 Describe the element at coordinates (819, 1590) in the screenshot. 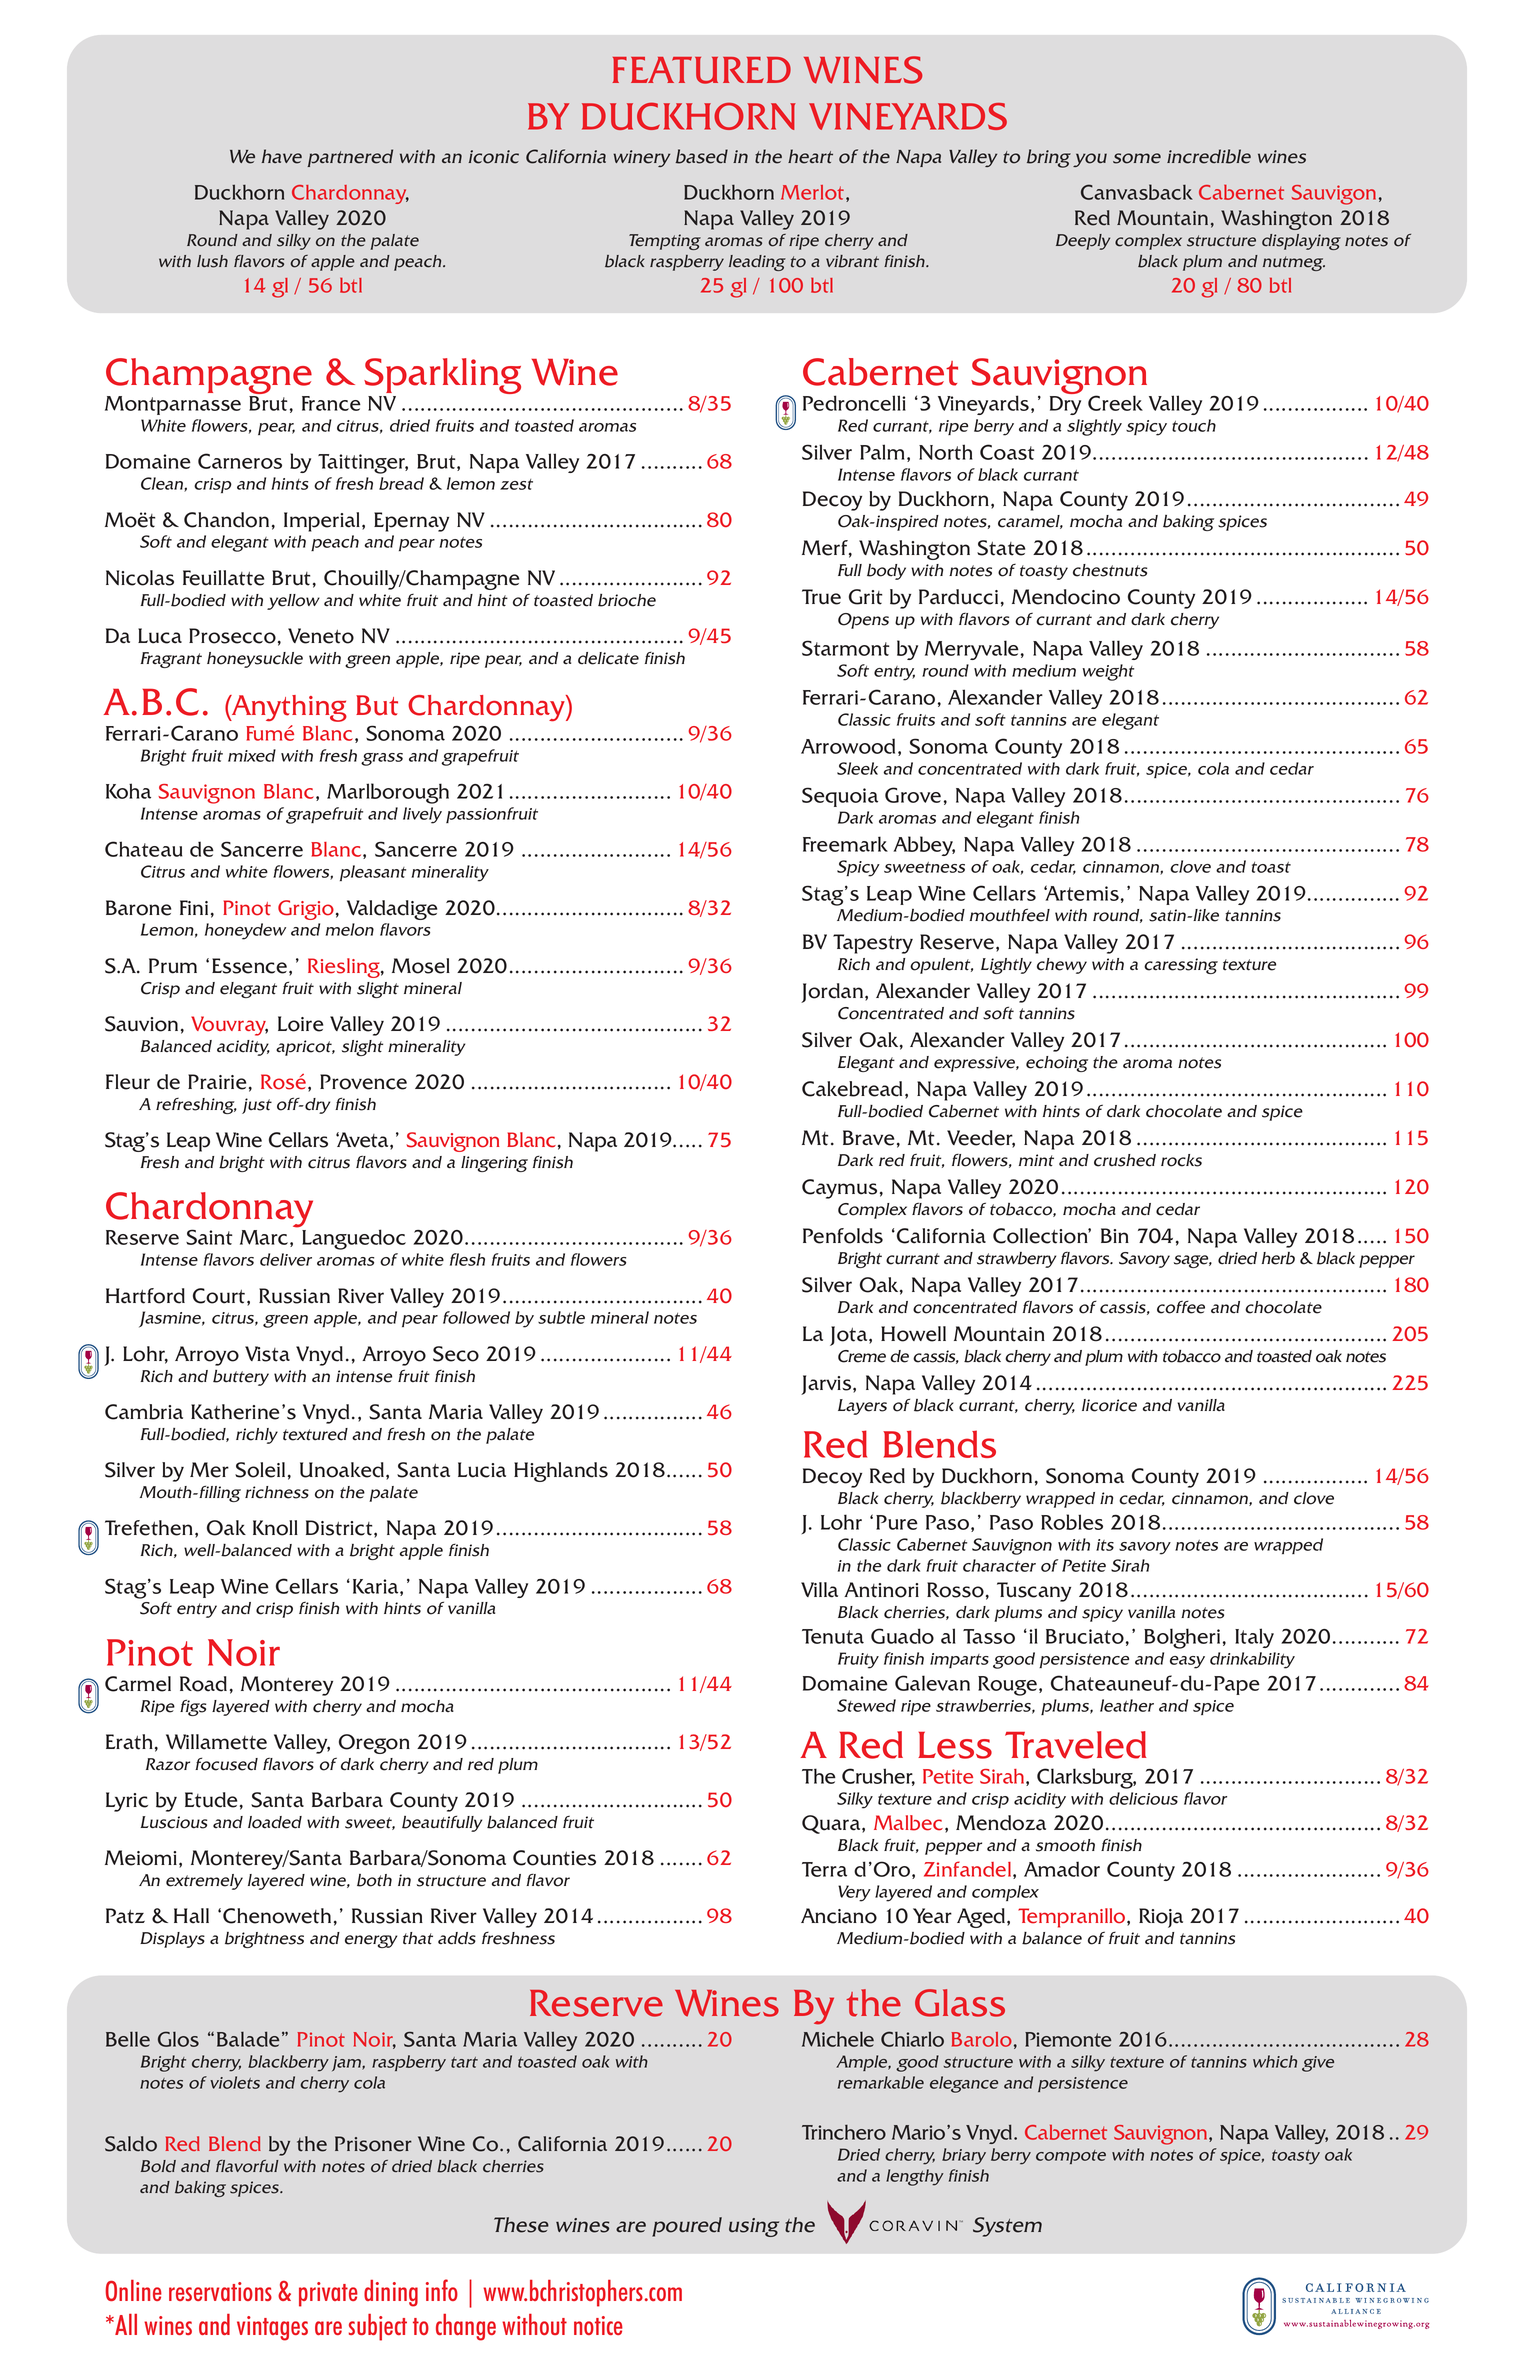

I see `Villa` at that location.
